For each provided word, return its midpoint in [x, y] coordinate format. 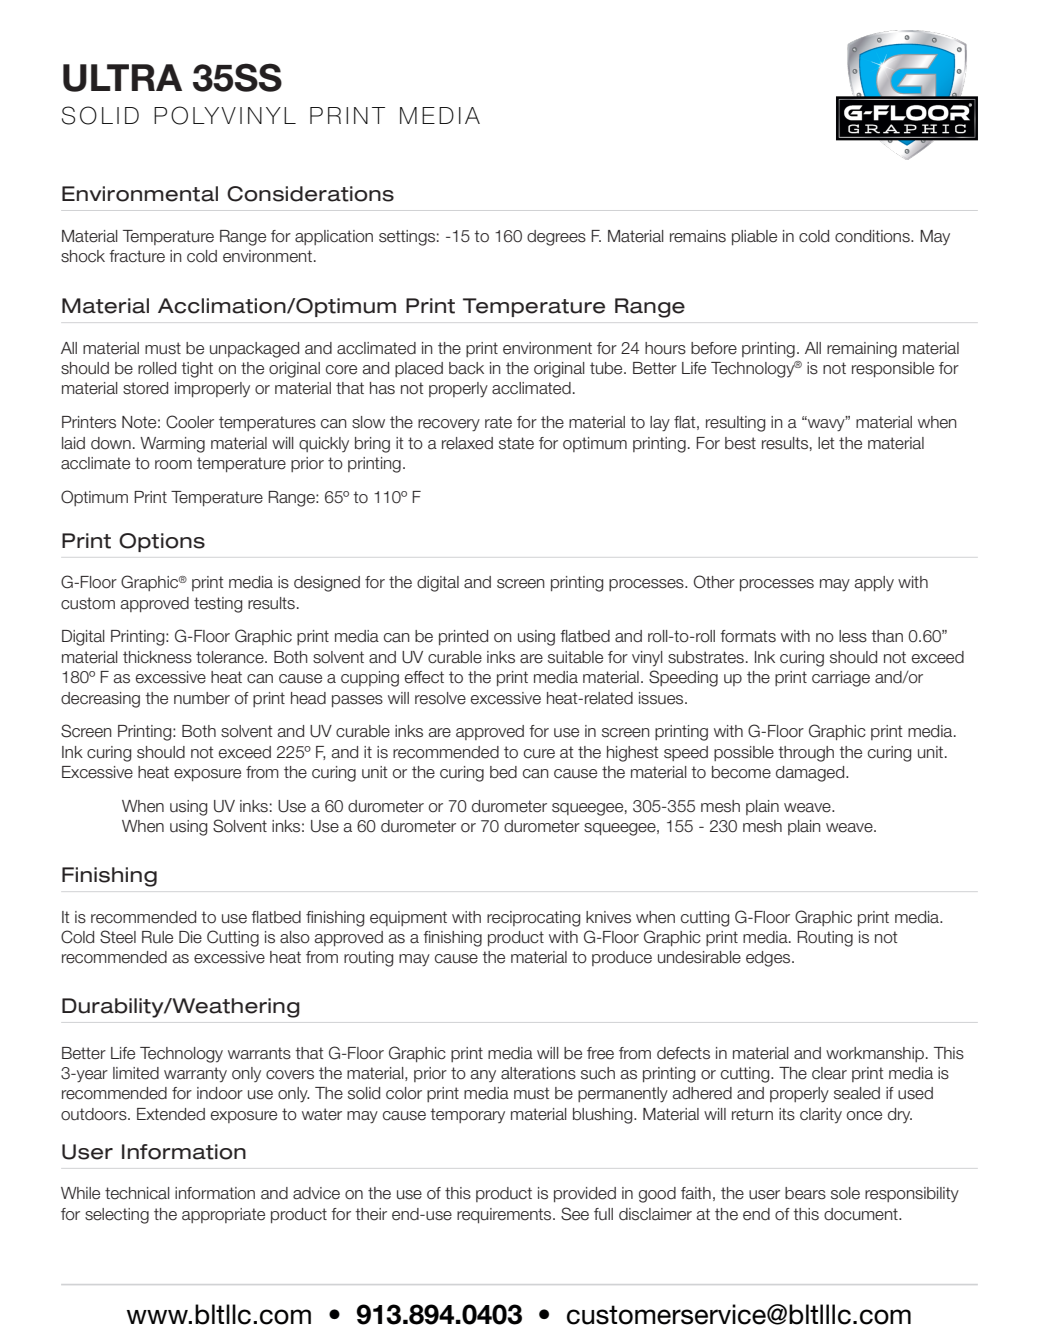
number [202, 698]
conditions [873, 236]
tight [197, 370]
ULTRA [122, 78]
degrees [556, 238]
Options [162, 542]
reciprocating [533, 919]
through [806, 754]
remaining [862, 350]
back [466, 368]
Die [190, 937]
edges [769, 959]
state [516, 443]
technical [137, 1193]
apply [874, 584]
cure [539, 754]
